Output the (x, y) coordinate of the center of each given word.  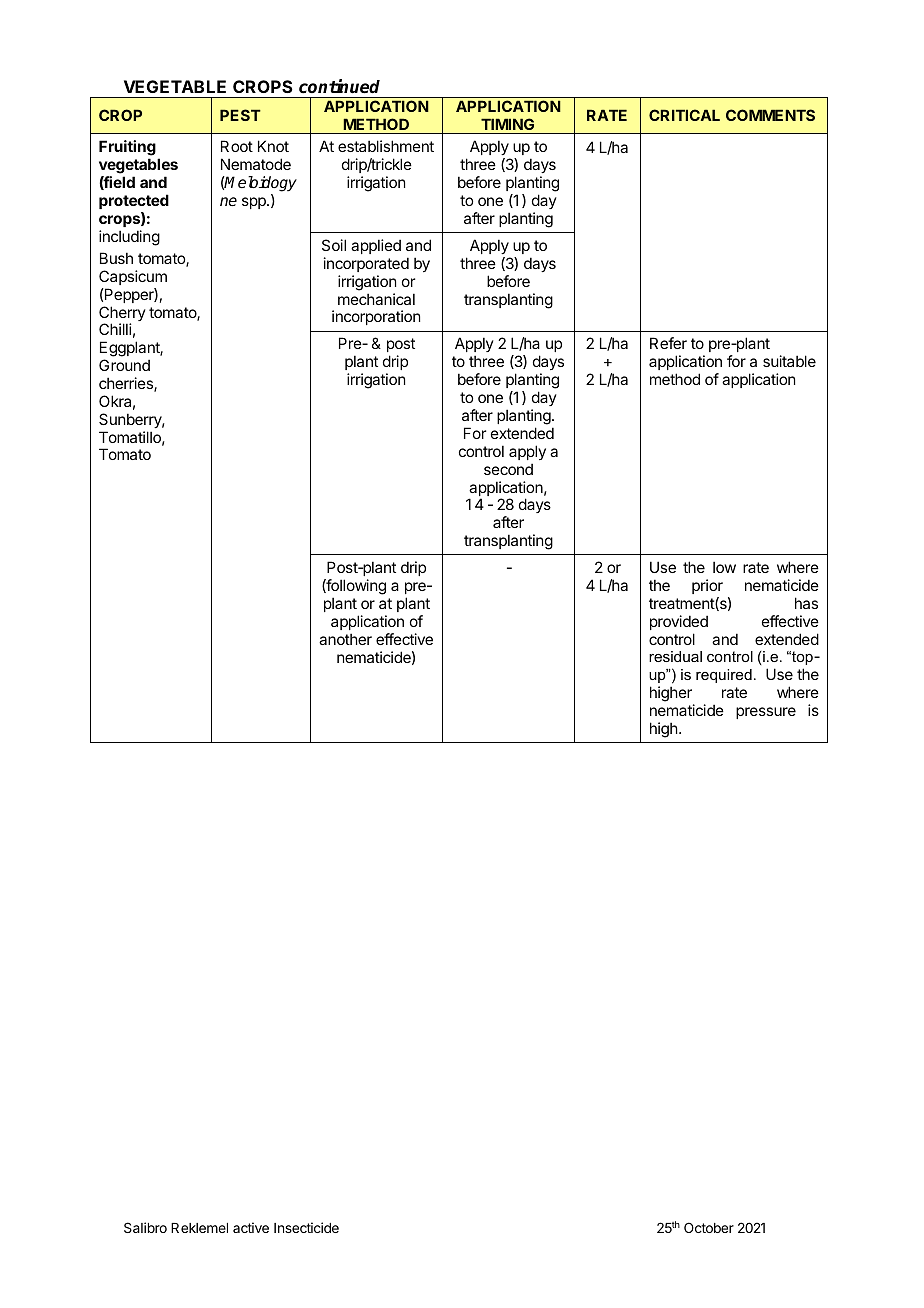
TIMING (507, 124)
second (508, 469)
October (709, 1227)
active (251, 1227)
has (806, 603)
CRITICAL (684, 115)
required (724, 676)
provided (679, 622)
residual (675, 656)
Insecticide (306, 1227)
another (345, 639)
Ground (124, 365)
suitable (789, 361)
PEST (240, 115)
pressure (766, 713)
